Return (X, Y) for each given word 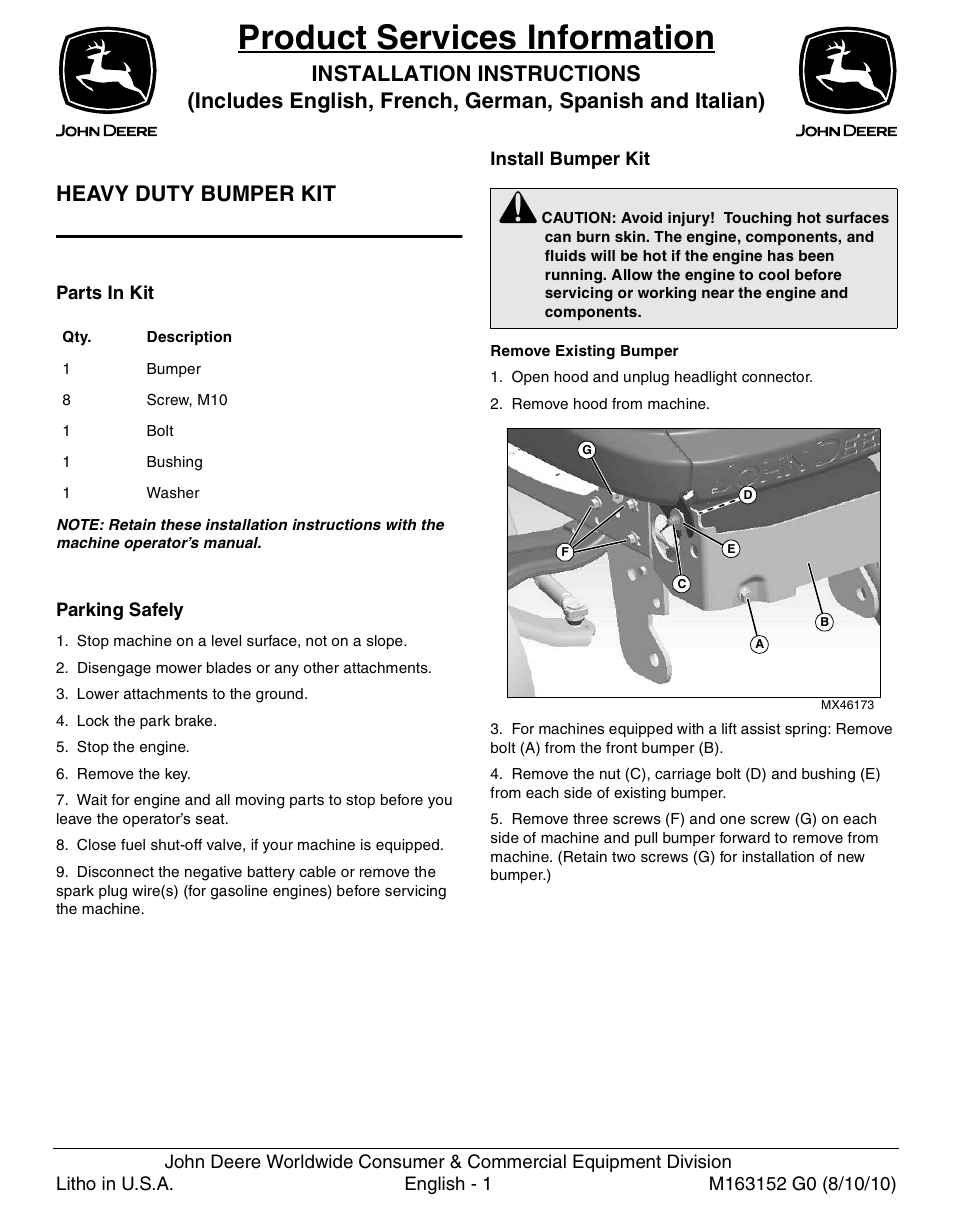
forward (744, 837)
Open (530, 377)
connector (777, 376)
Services (446, 38)
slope (386, 642)
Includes (239, 100)
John (184, 1161)
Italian (727, 100)
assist (760, 728)
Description (189, 338)
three (590, 818)
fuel (133, 844)
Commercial (517, 1161)
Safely (156, 611)
